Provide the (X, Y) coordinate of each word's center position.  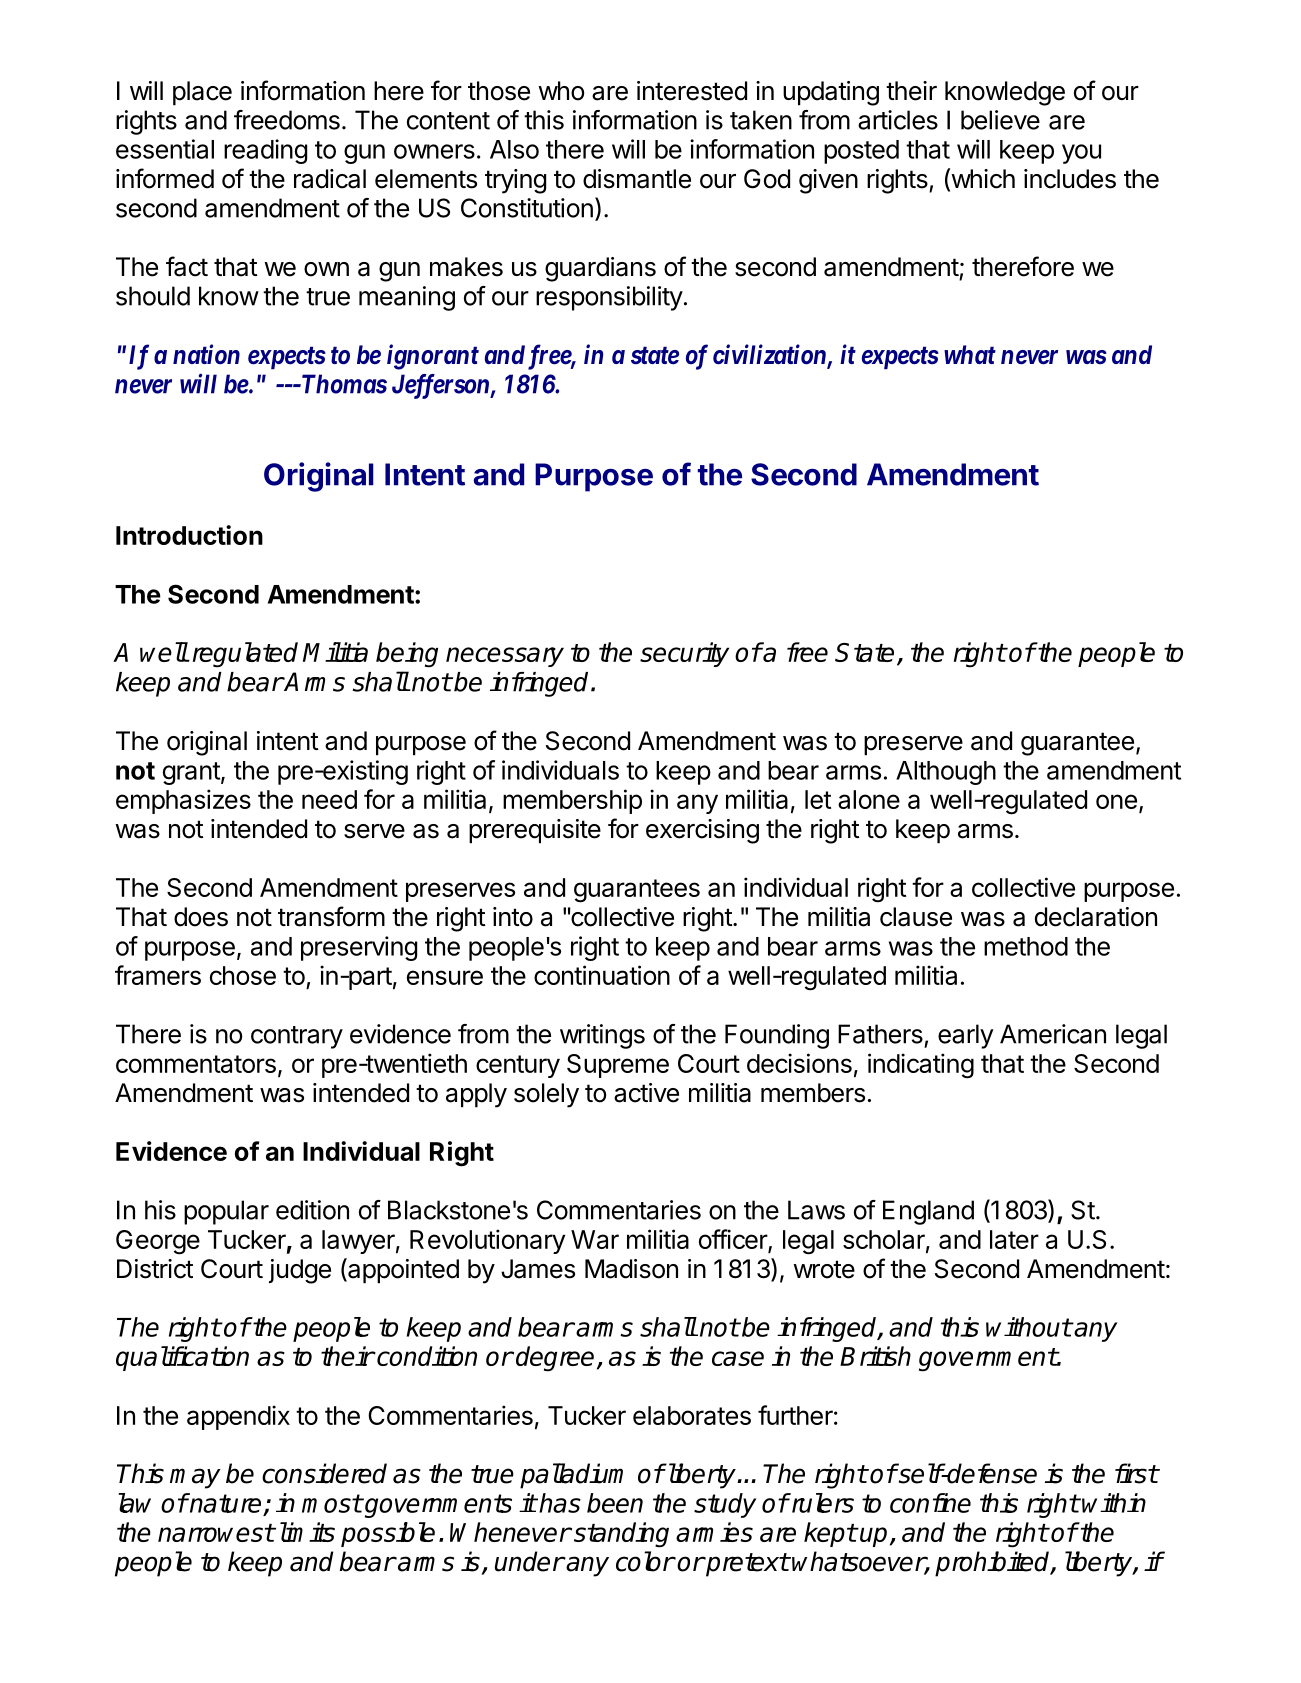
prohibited (993, 1564)
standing (621, 1535)
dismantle (637, 179)
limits (307, 1532)
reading (265, 151)
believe (1000, 120)
